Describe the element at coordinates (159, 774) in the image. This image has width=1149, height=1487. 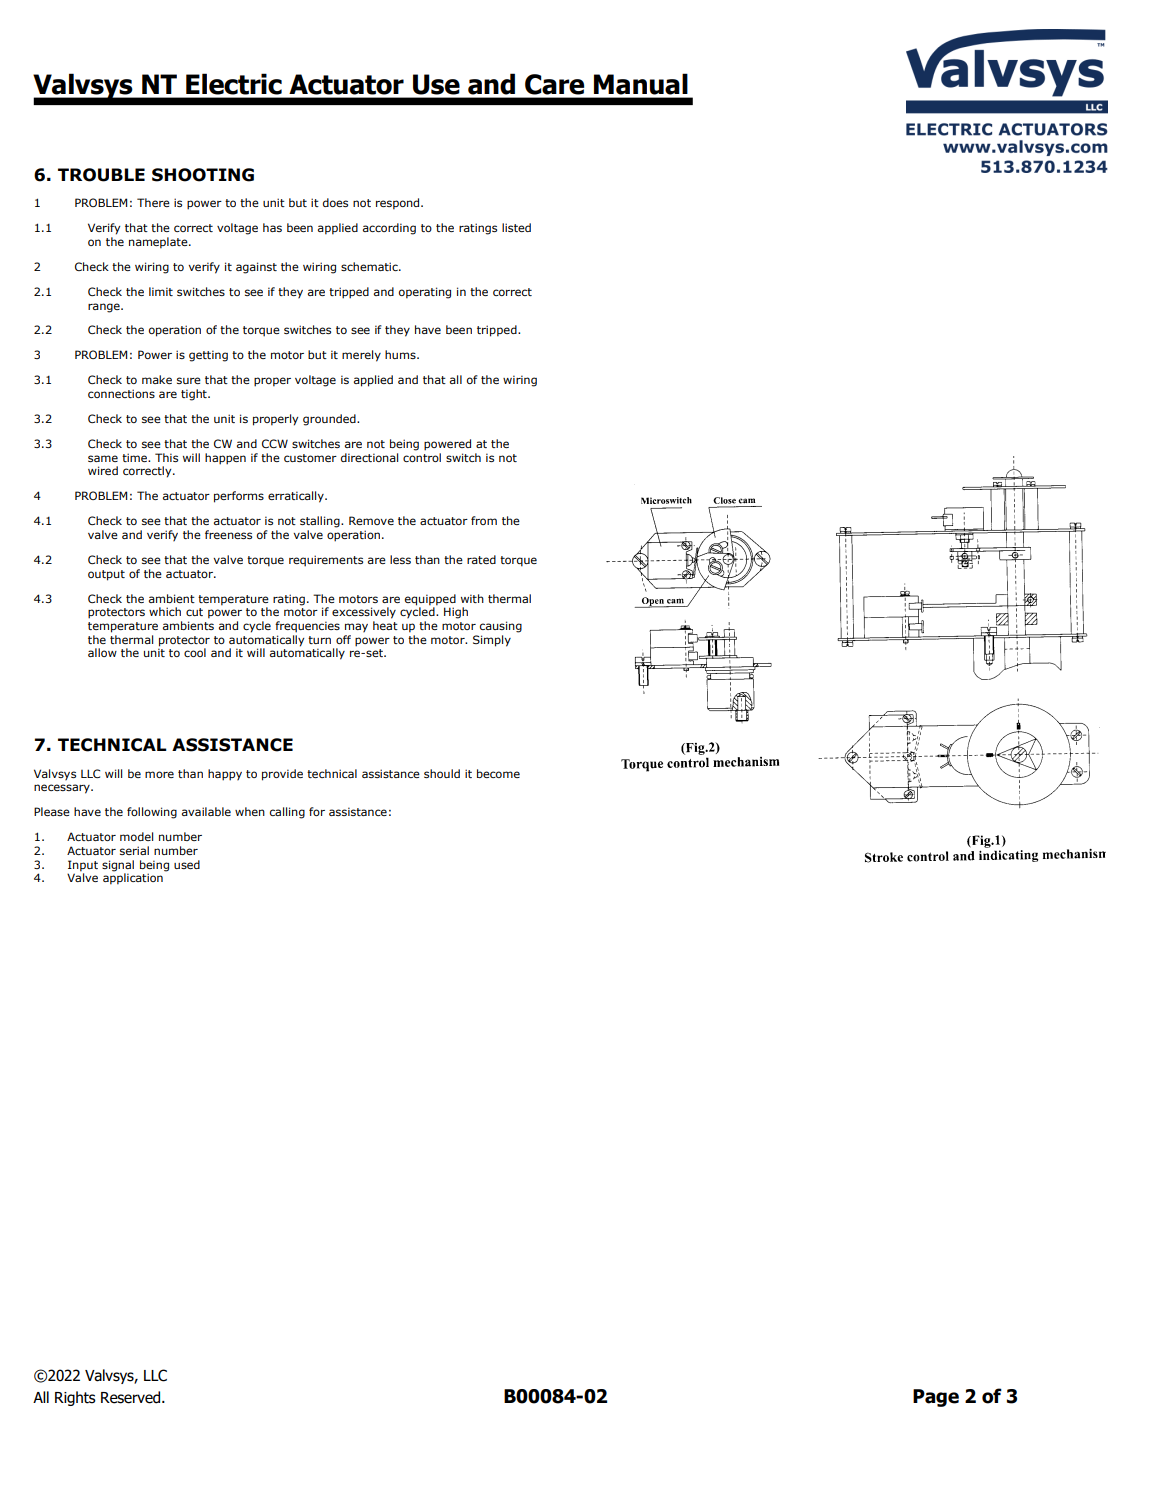
I see `more` at that location.
